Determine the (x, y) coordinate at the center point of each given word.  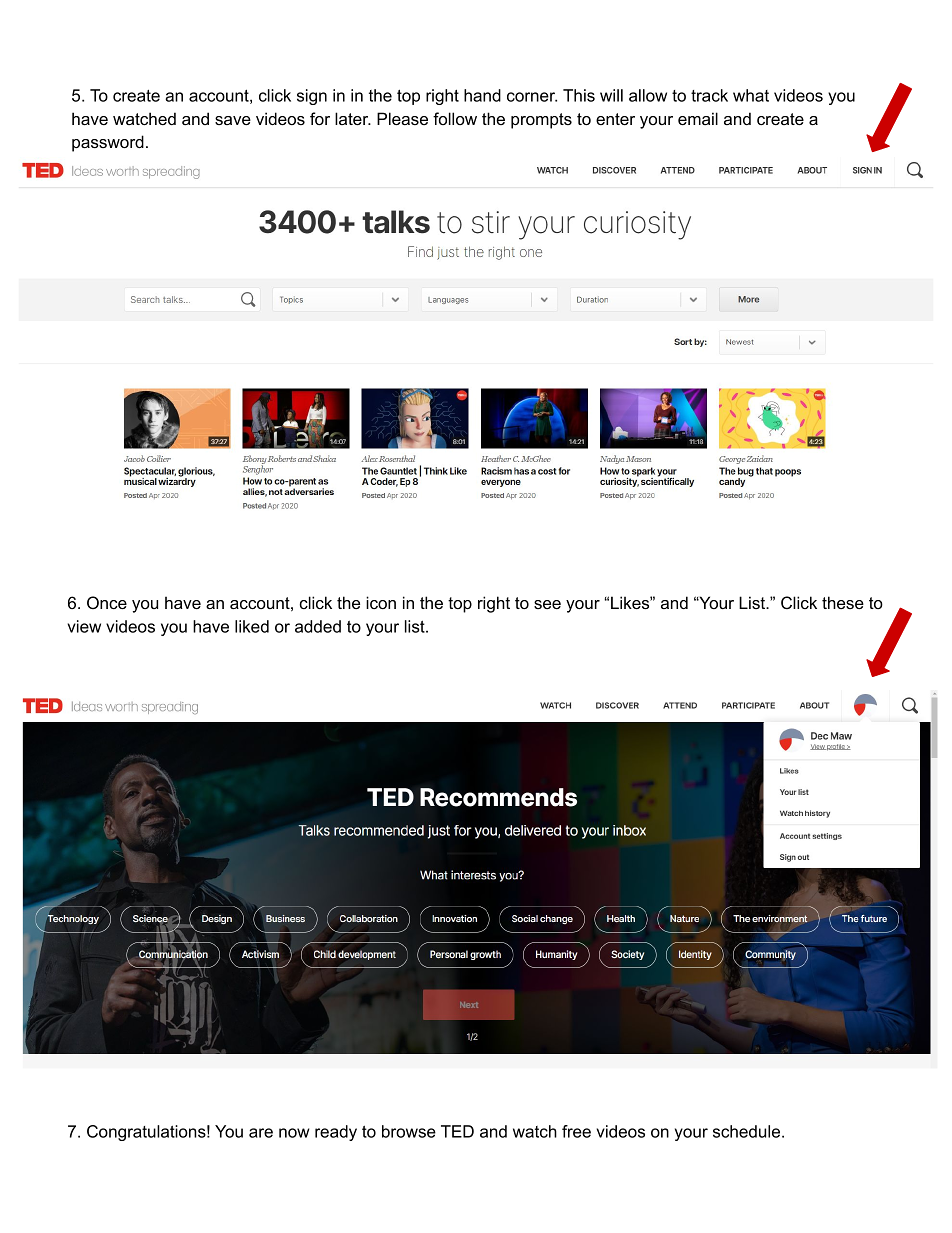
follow (455, 118)
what (751, 95)
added (318, 626)
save (233, 120)
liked (252, 626)
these (843, 602)
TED (457, 1131)
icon (381, 602)
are (261, 1133)
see (547, 604)
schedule (748, 1131)
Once (107, 602)
